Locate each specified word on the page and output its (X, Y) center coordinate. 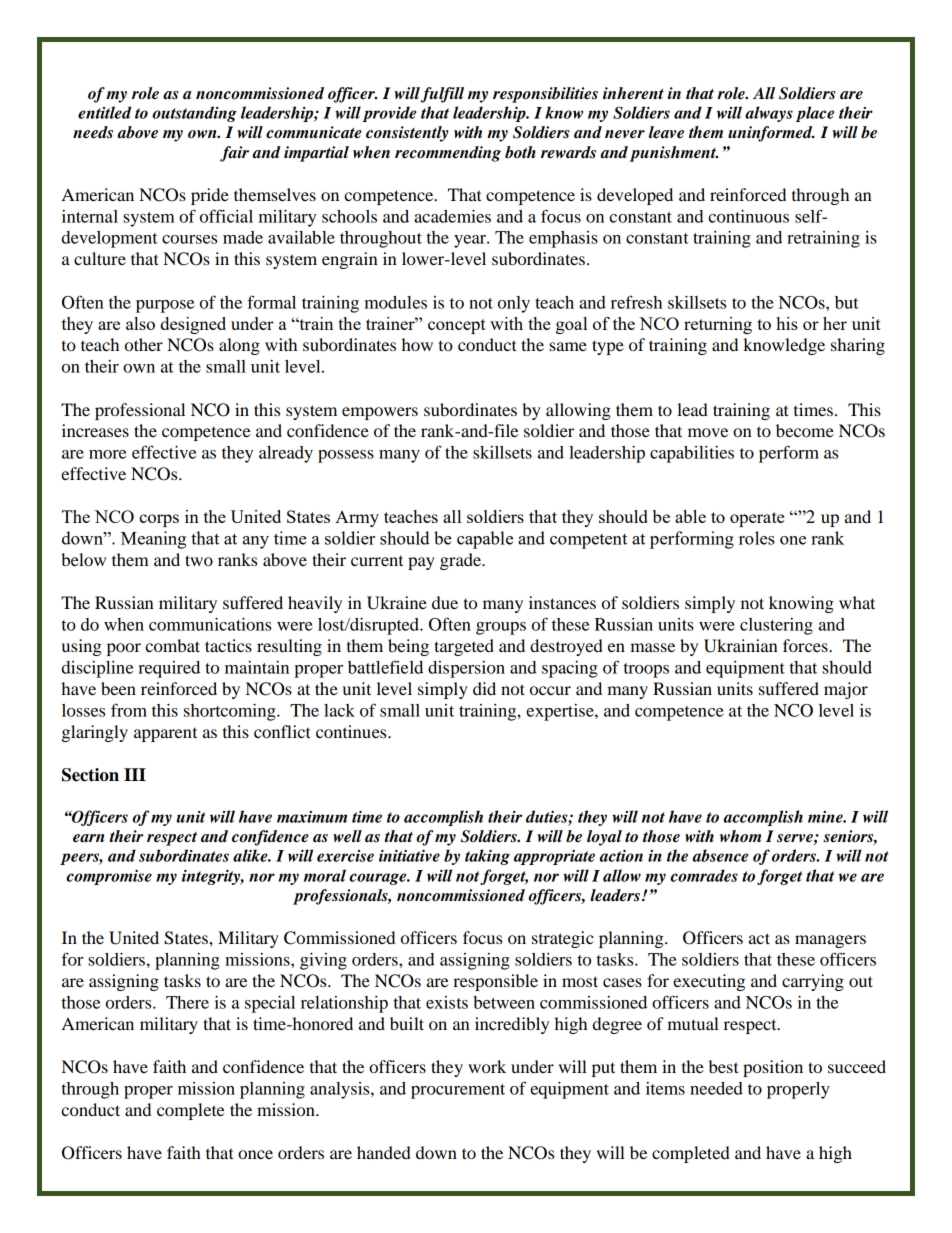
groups (501, 628)
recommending (448, 154)
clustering (776, 626)
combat (172, 645)
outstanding (194, 114)
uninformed (771, 134)
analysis (341, 1090)
